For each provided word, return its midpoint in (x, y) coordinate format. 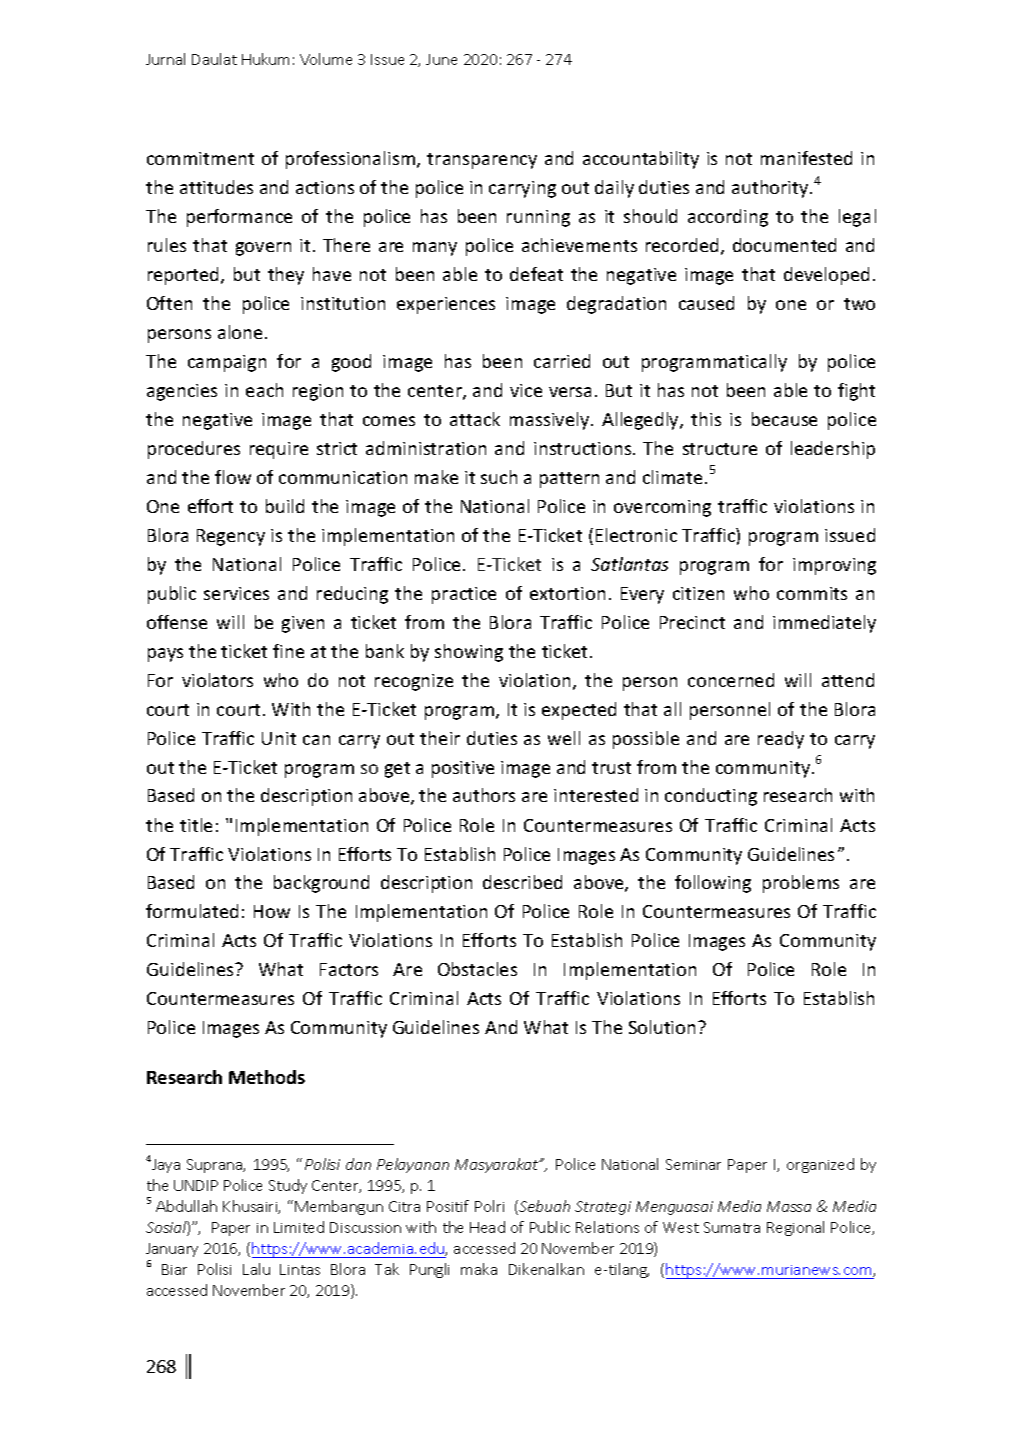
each (264, 390)
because (784, 419)
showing (469, 653)
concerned (731, 680)
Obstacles (477, 969)
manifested (806, 158)
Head (487, 1227)
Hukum (265, 59)
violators (217, 680)
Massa (789, 1206)
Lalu (256, 1269)
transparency (482, 161)
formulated (192, 911)
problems (801, 884)
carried (562, 361)
